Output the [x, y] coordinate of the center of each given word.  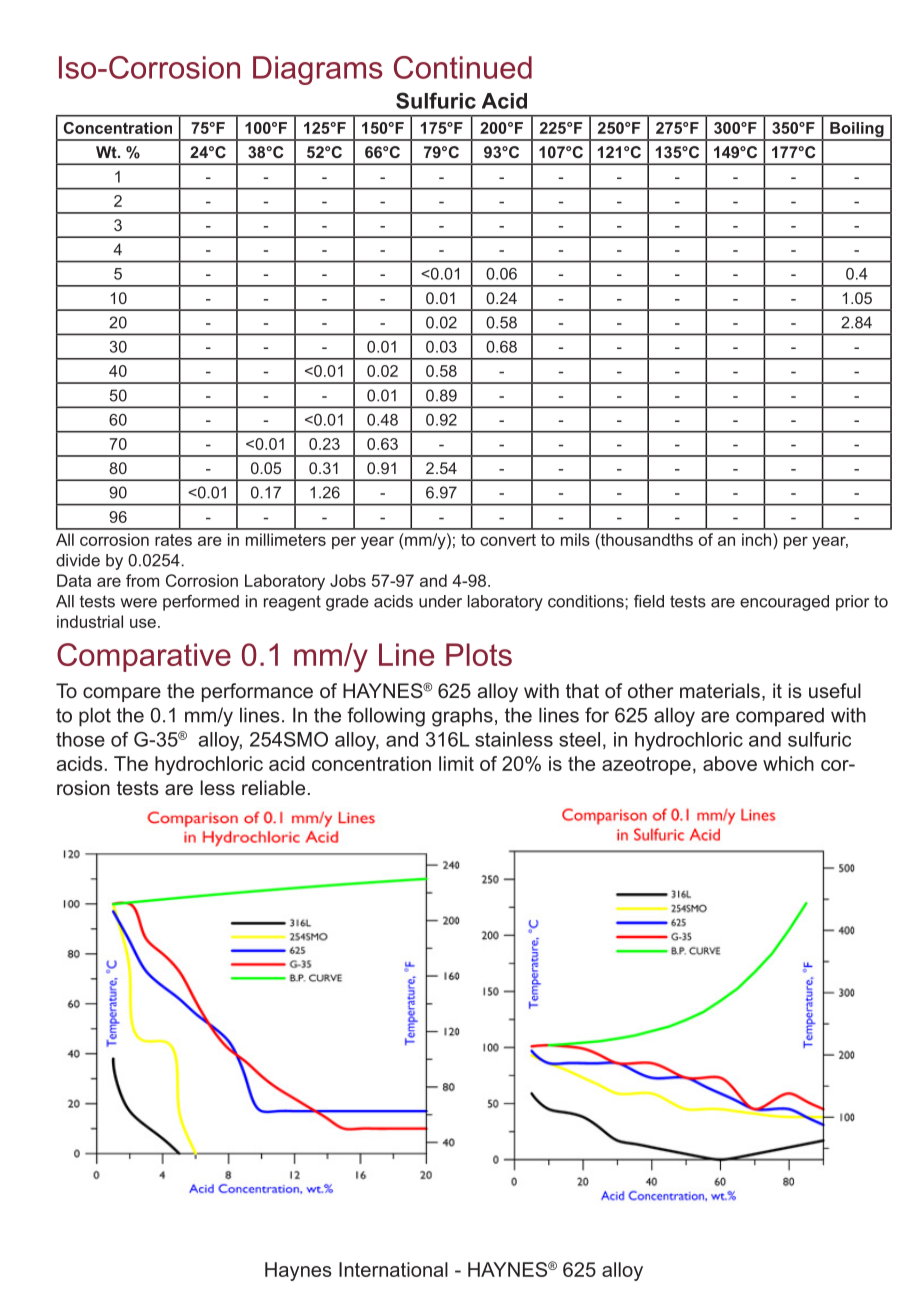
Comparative [144, 657]
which [788, 763]
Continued [463, 67]
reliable [273, 787]
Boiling [857, 131]
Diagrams [318, 70]
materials [720, 690]
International [393, 1269]
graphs [462, 717]
